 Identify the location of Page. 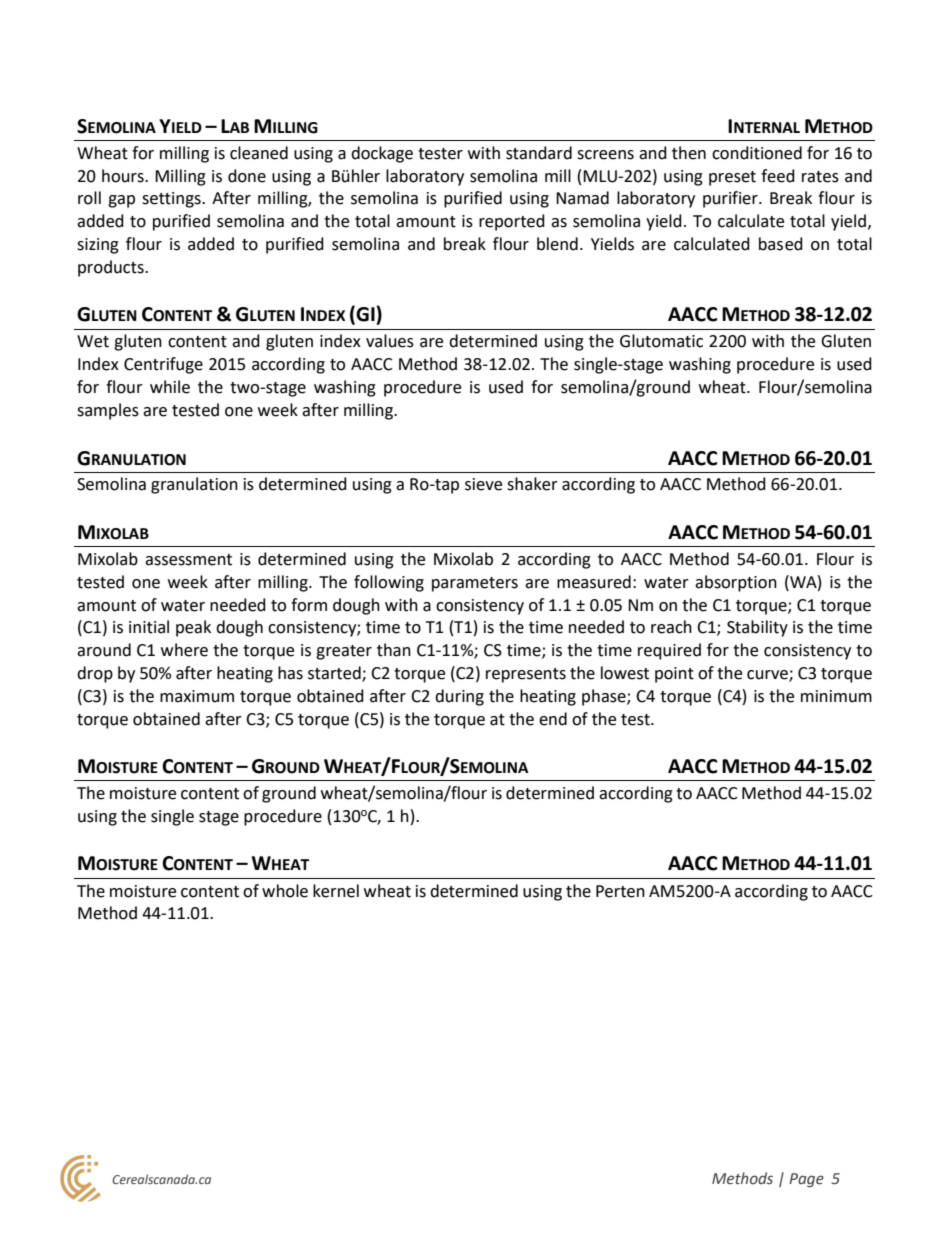
(806, 1180).
